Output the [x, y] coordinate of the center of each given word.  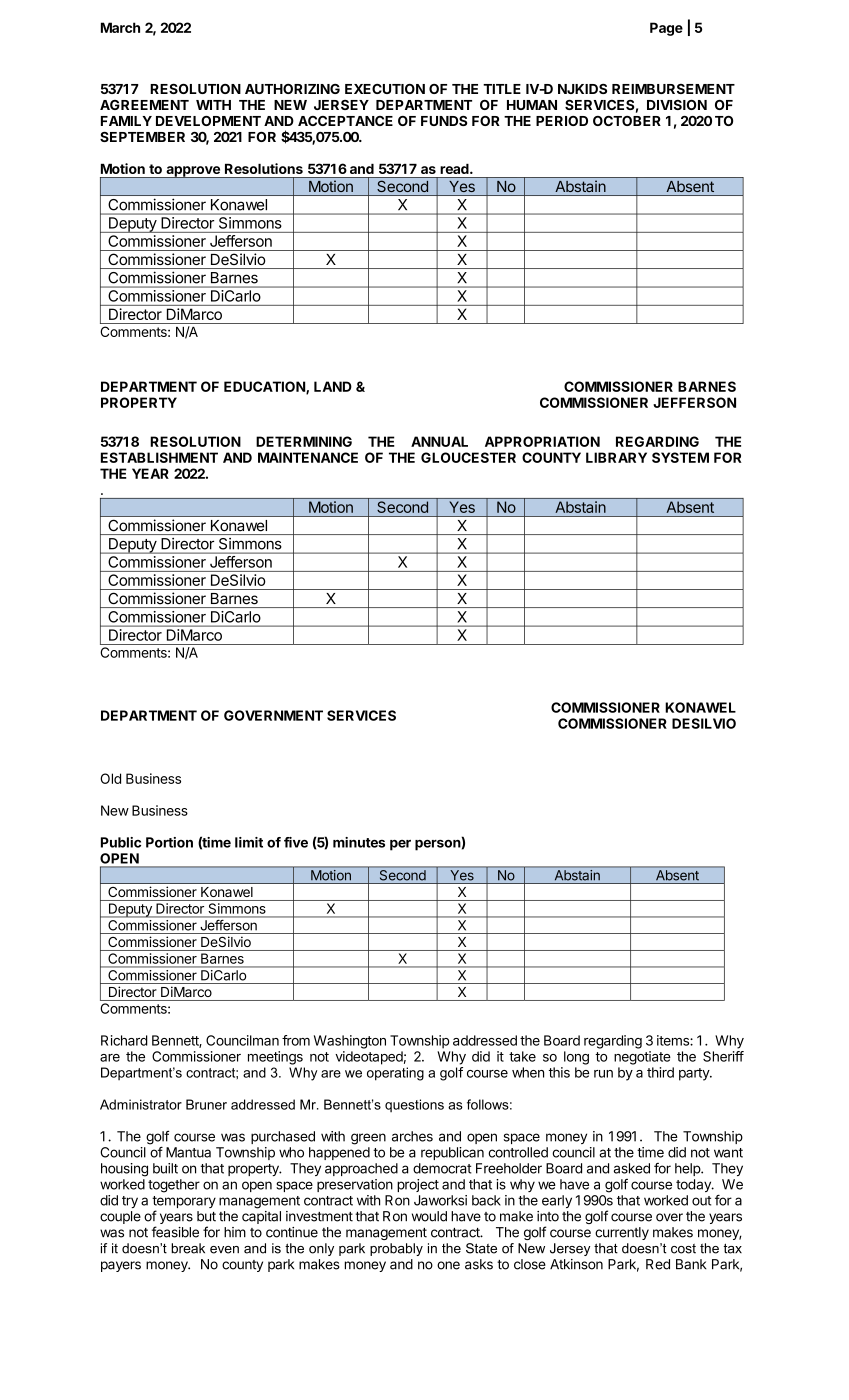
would [429, 1216]
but [206, 1216]
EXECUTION [385, 89]
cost [683, 1249]
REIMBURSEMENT [673, 89]
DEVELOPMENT [208, 121]
